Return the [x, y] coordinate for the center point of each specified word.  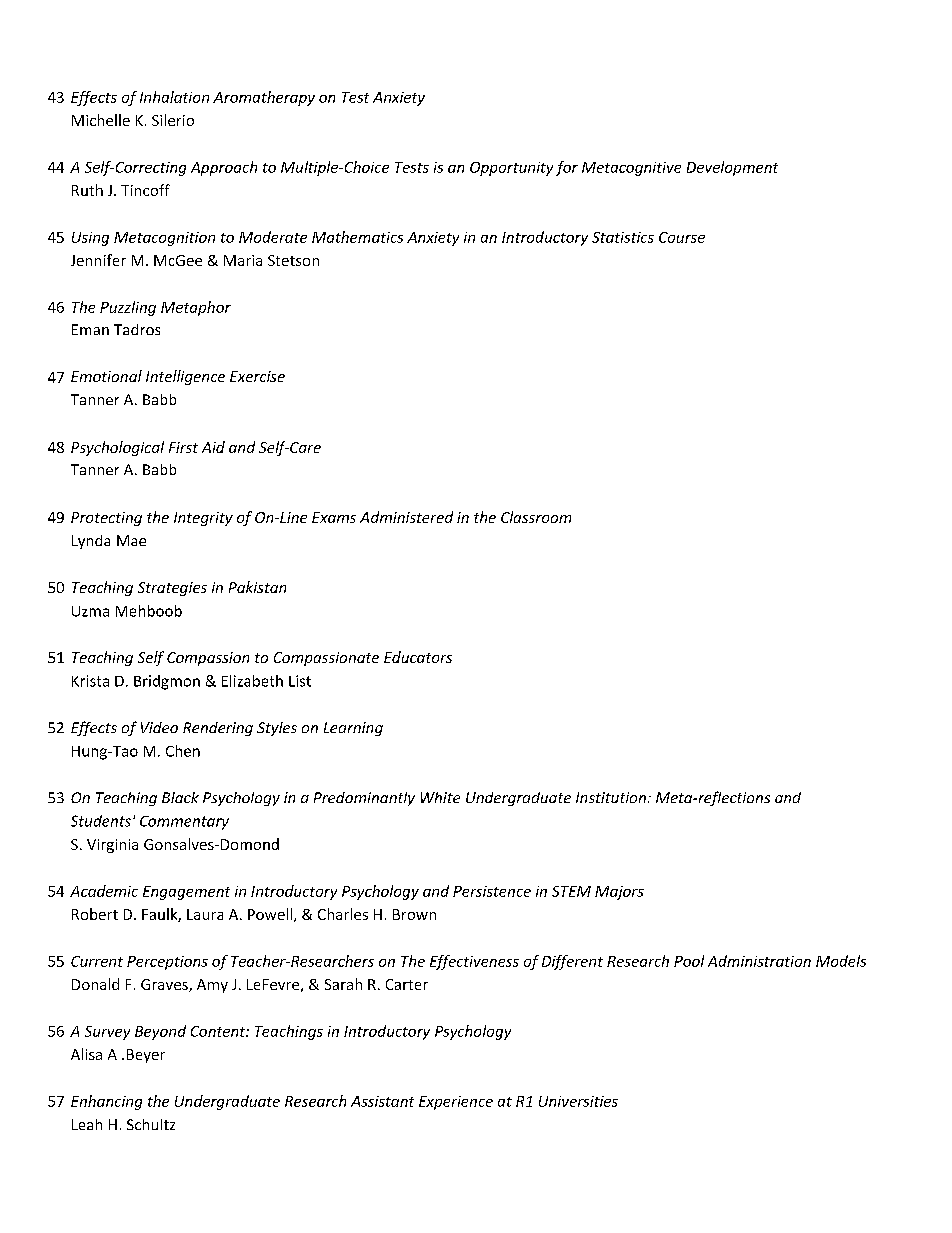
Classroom [536, 517]
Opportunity [511, 169]
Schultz [151, 1124]
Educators [418, 657]
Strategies [172, 589]
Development [732, 168]
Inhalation [174, 97]
